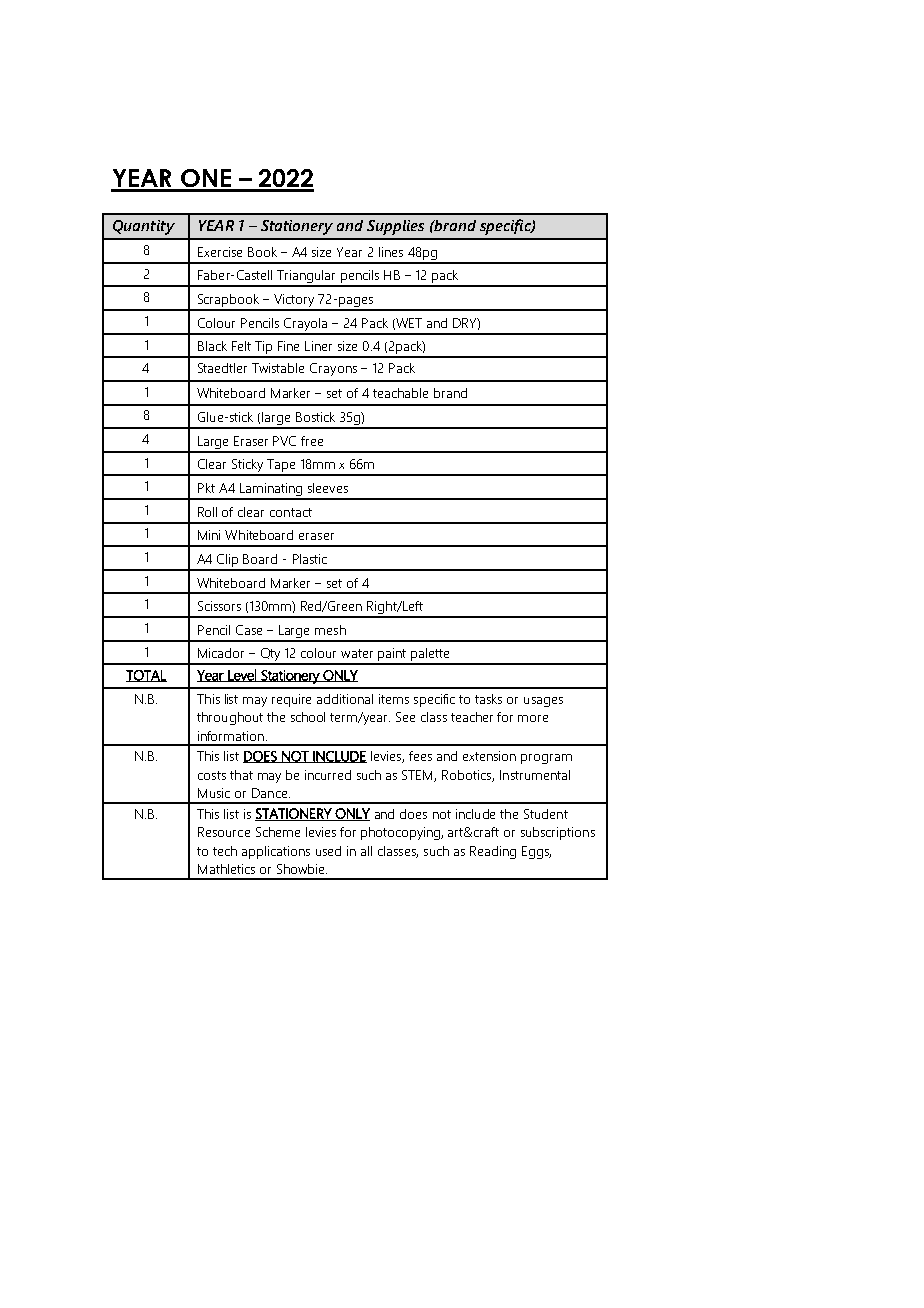 This screenshot has height=1308, width=924. What do you see at coordinates (224, 832) in the screenshot?
I see `Resource` at bounding box center [224, 832].
